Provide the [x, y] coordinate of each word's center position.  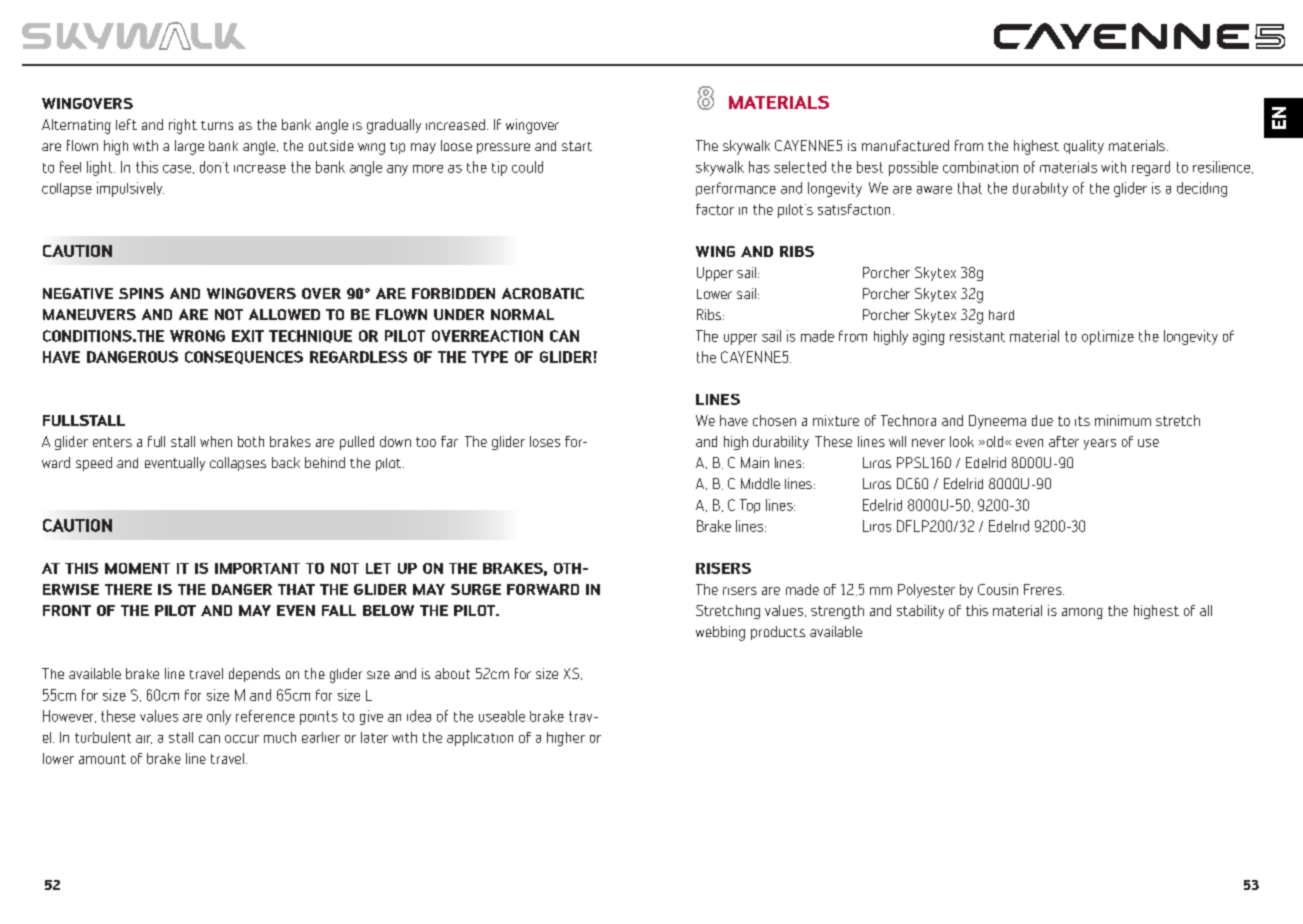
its [1082, 421]
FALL [339, 610]
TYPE [490, 357]
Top [750, 506]
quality [1084, 147]
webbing [720, 633]
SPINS [141, 293]
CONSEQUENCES [244, 357]
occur [242, 739]
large [189, 147]
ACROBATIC [543, 293]
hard [1001, 315]
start [577, 146]
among [1082, 613]
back [286, 462]
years [1100, 444]
